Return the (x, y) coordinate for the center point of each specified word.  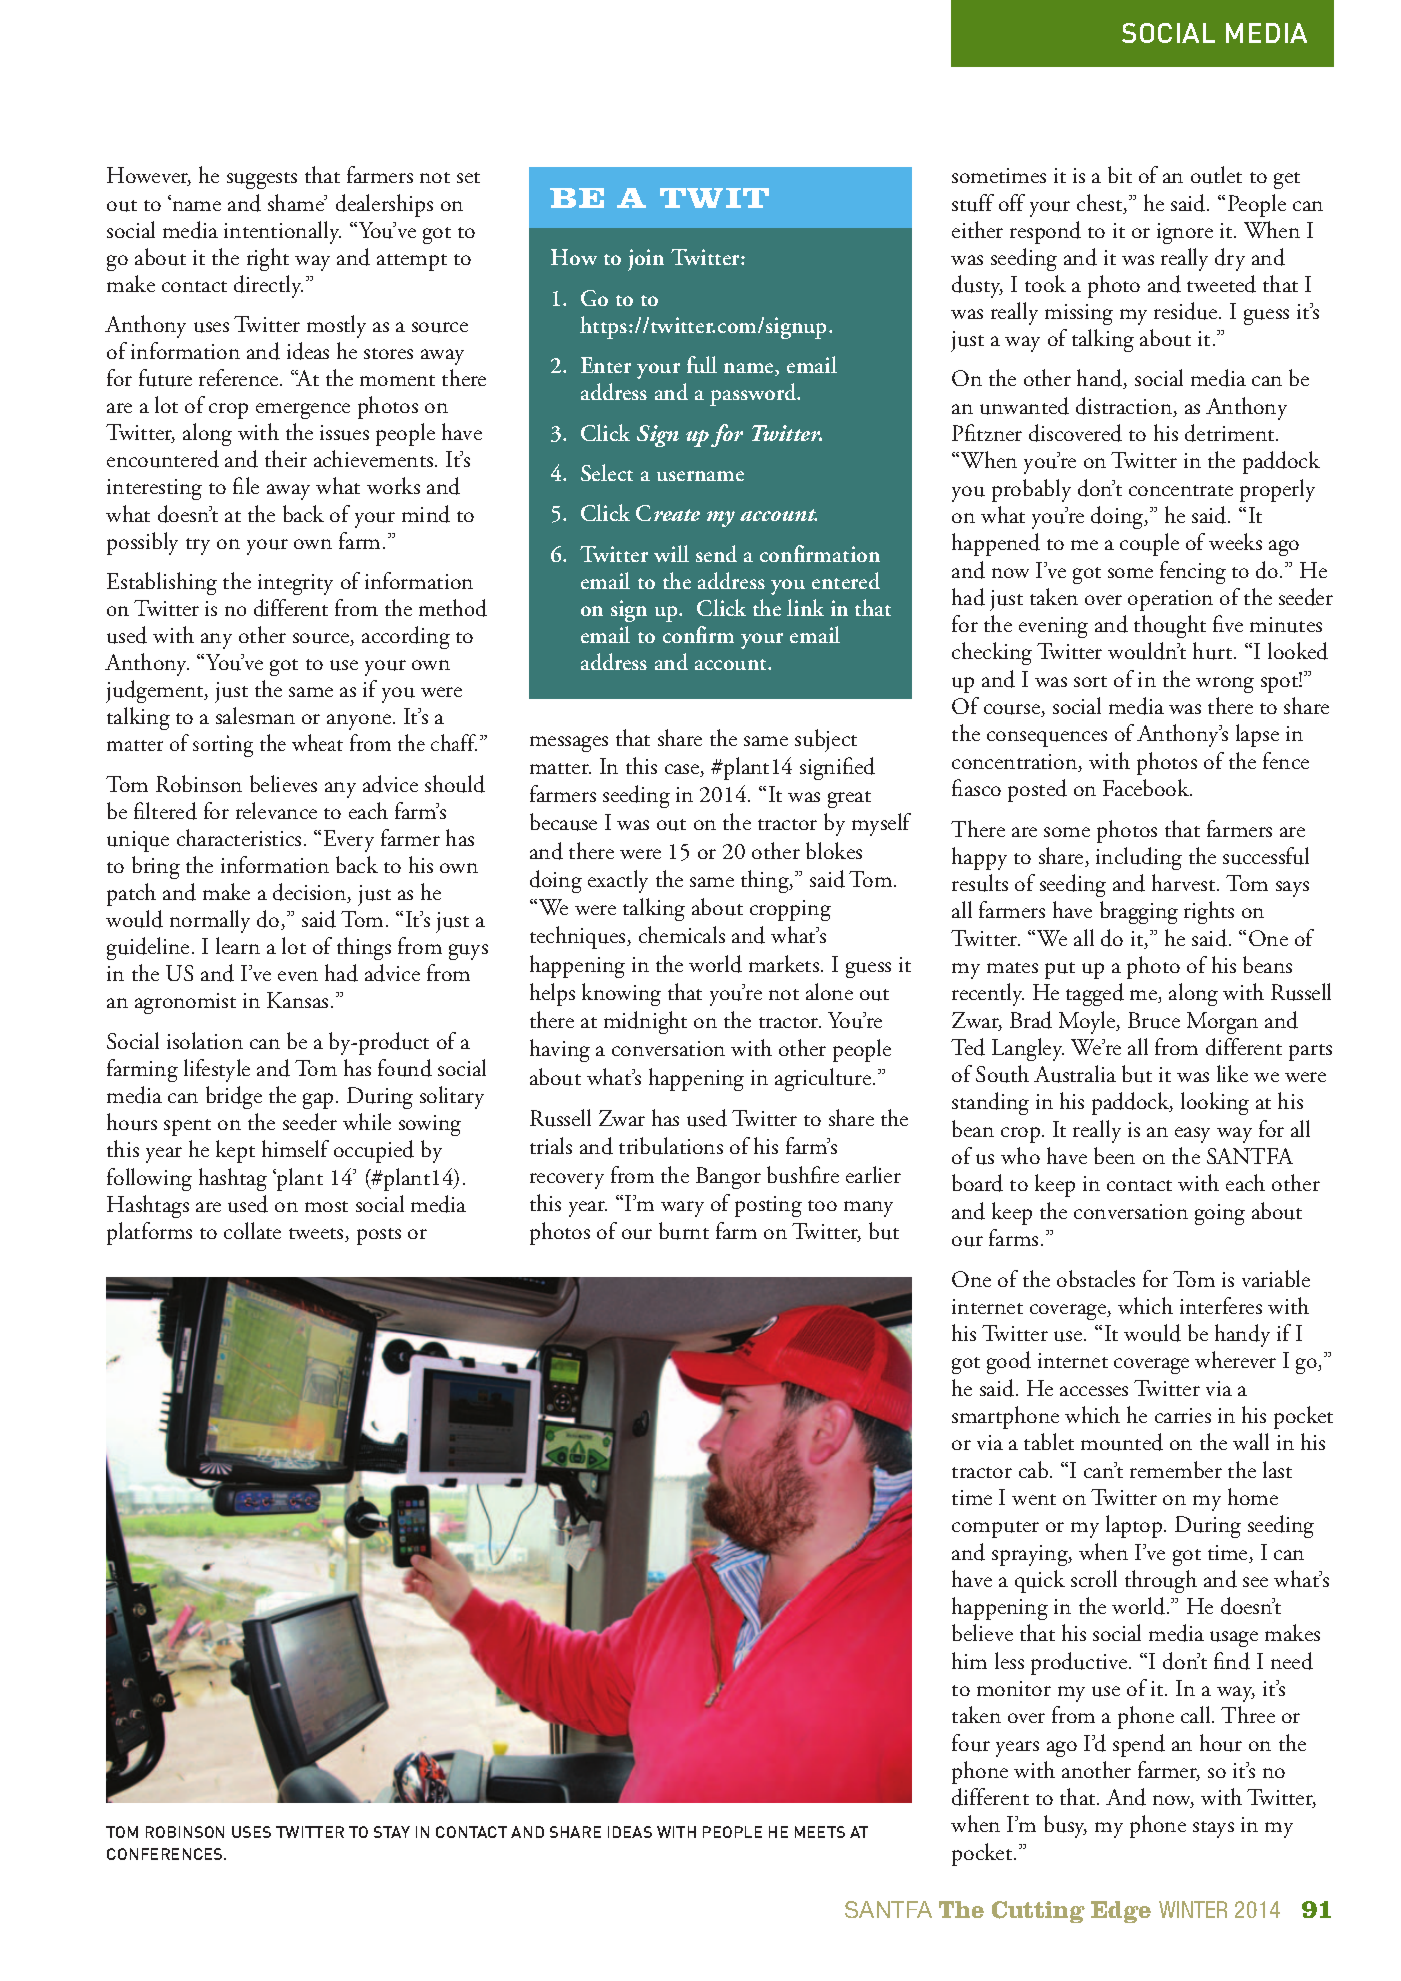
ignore (1185, 233)
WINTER (1193, 1909)
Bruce (1154, 1020)
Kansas (297, 1000)
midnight (645, 1022)
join (646, 260)
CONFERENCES (166, 1854)
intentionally (282, 232)
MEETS (820, 1832)
